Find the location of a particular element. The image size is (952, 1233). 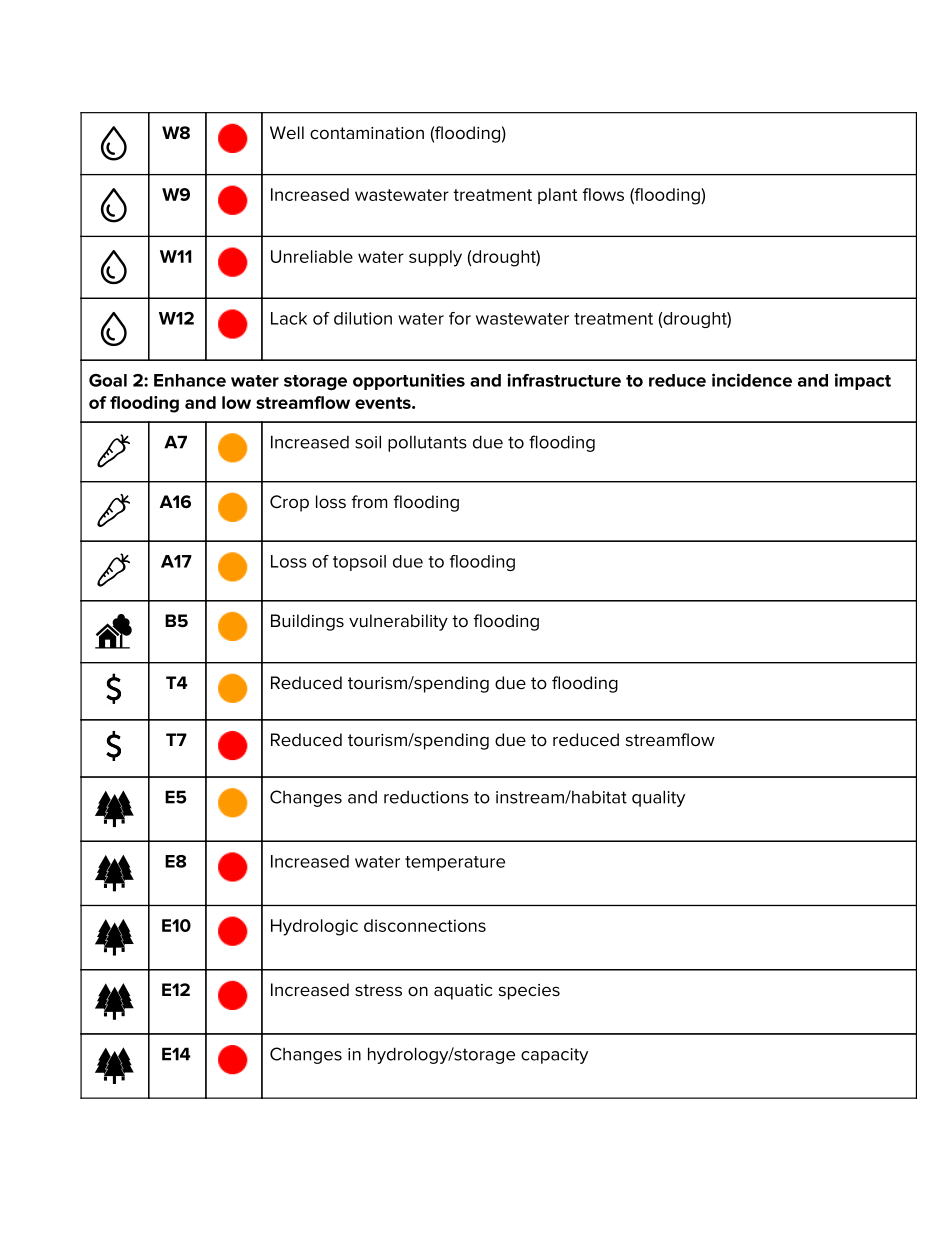

aquatic is located at coordinates (463, 992).
